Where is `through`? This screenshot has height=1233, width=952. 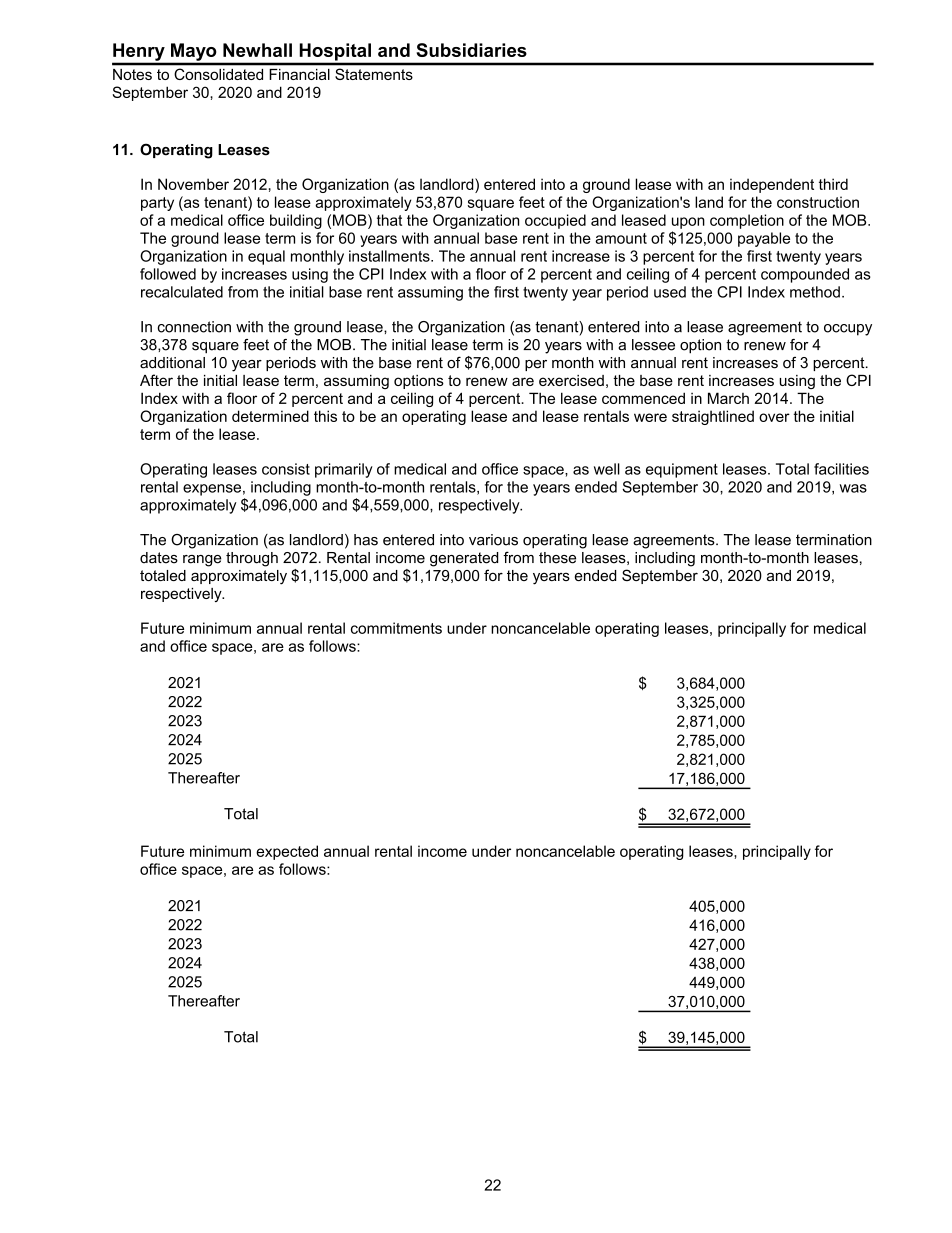
through is located at coordinates (252, 559).
